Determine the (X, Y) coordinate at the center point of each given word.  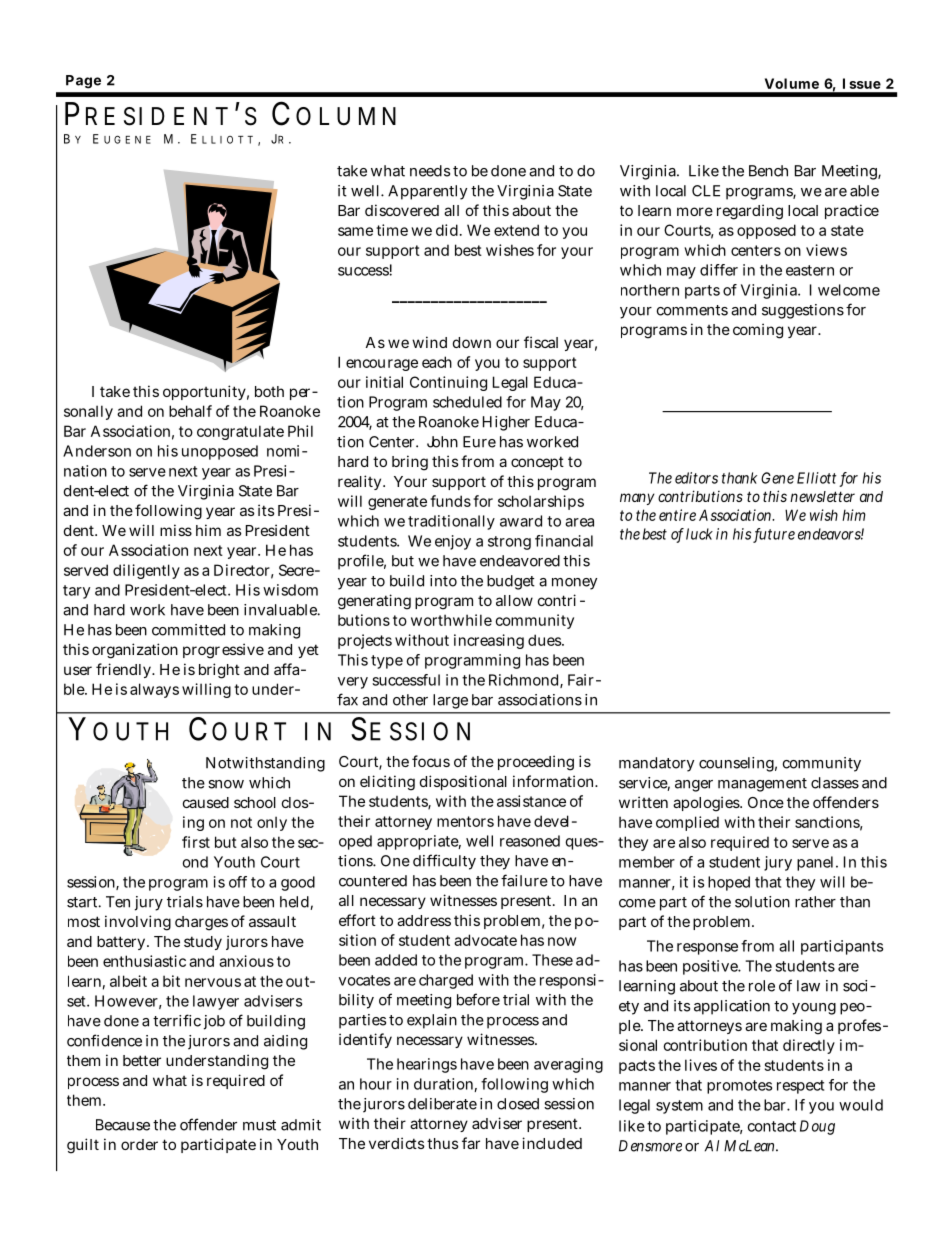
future (774, 535)
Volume (792, 83)
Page (83, 82)
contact (771, 1126)
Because (123, 1125)
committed (188, 630)
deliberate (442, 1104)
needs (430, 171)
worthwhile (451, 620)
